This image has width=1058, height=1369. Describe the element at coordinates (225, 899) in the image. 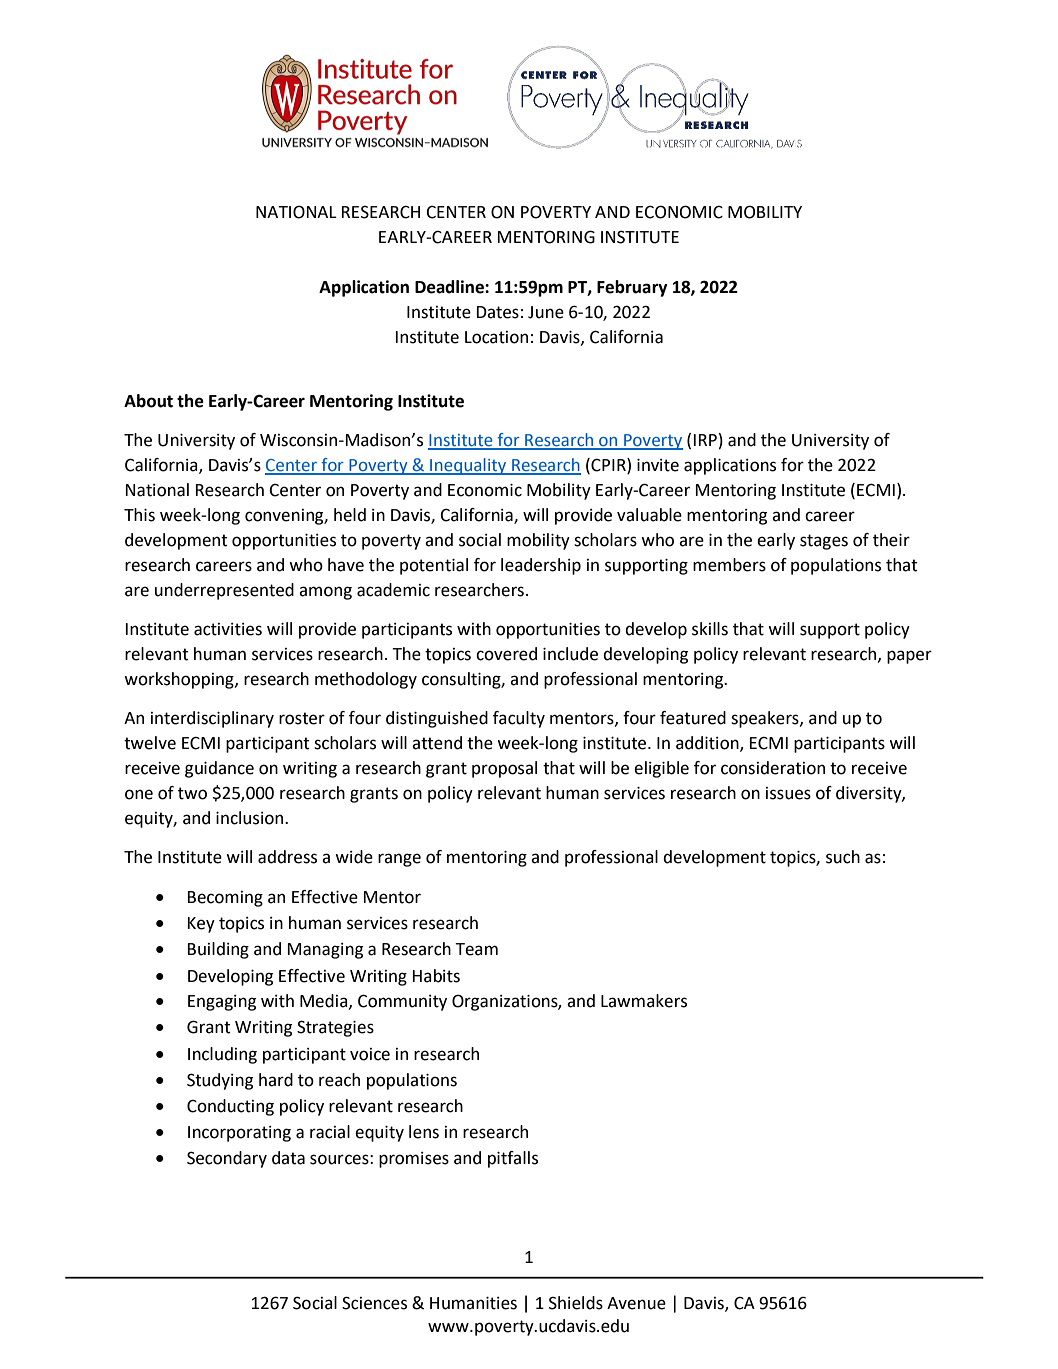

I see `Becoming` at that location.
